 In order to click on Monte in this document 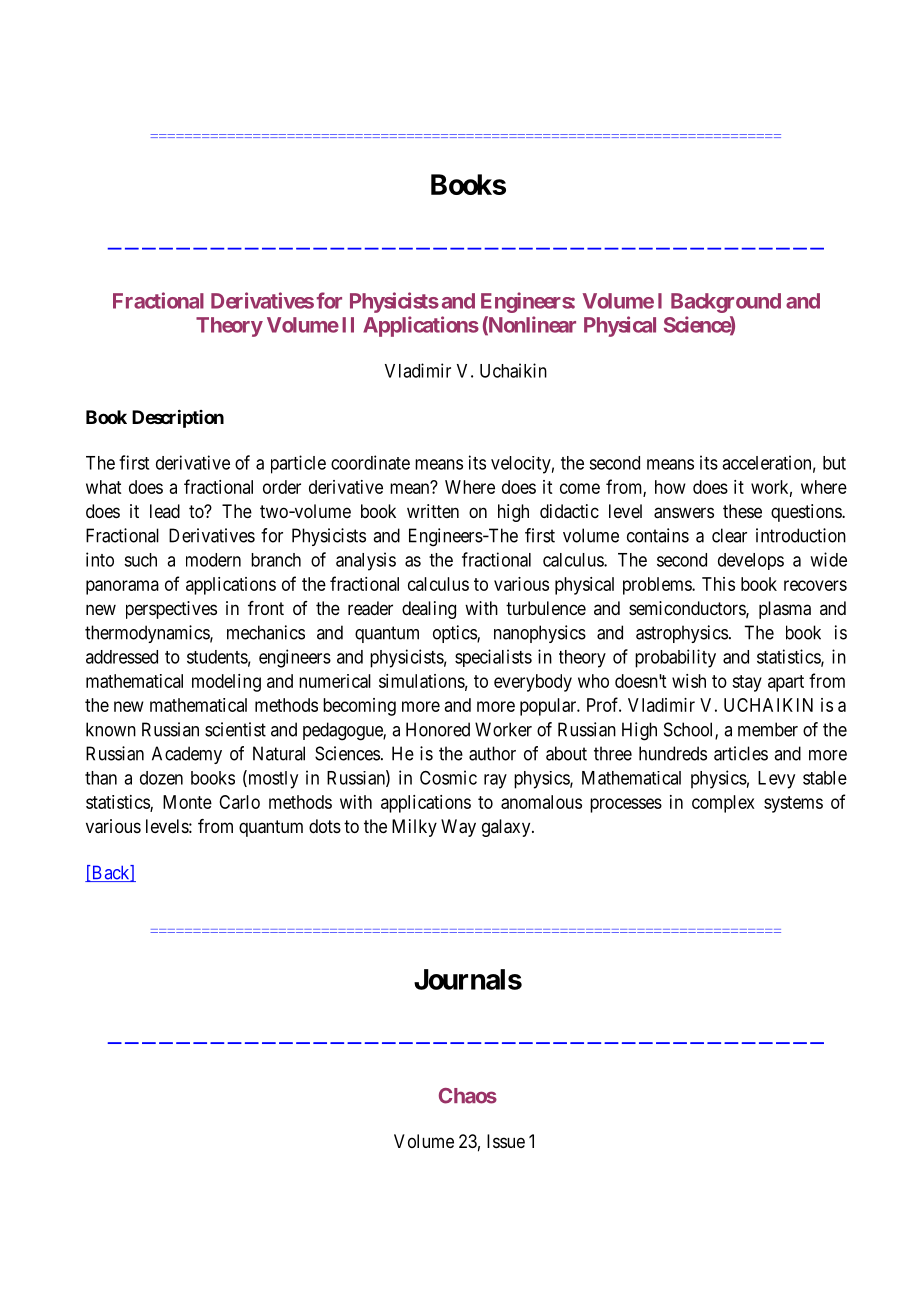, I will do `click(187, 802)`.
